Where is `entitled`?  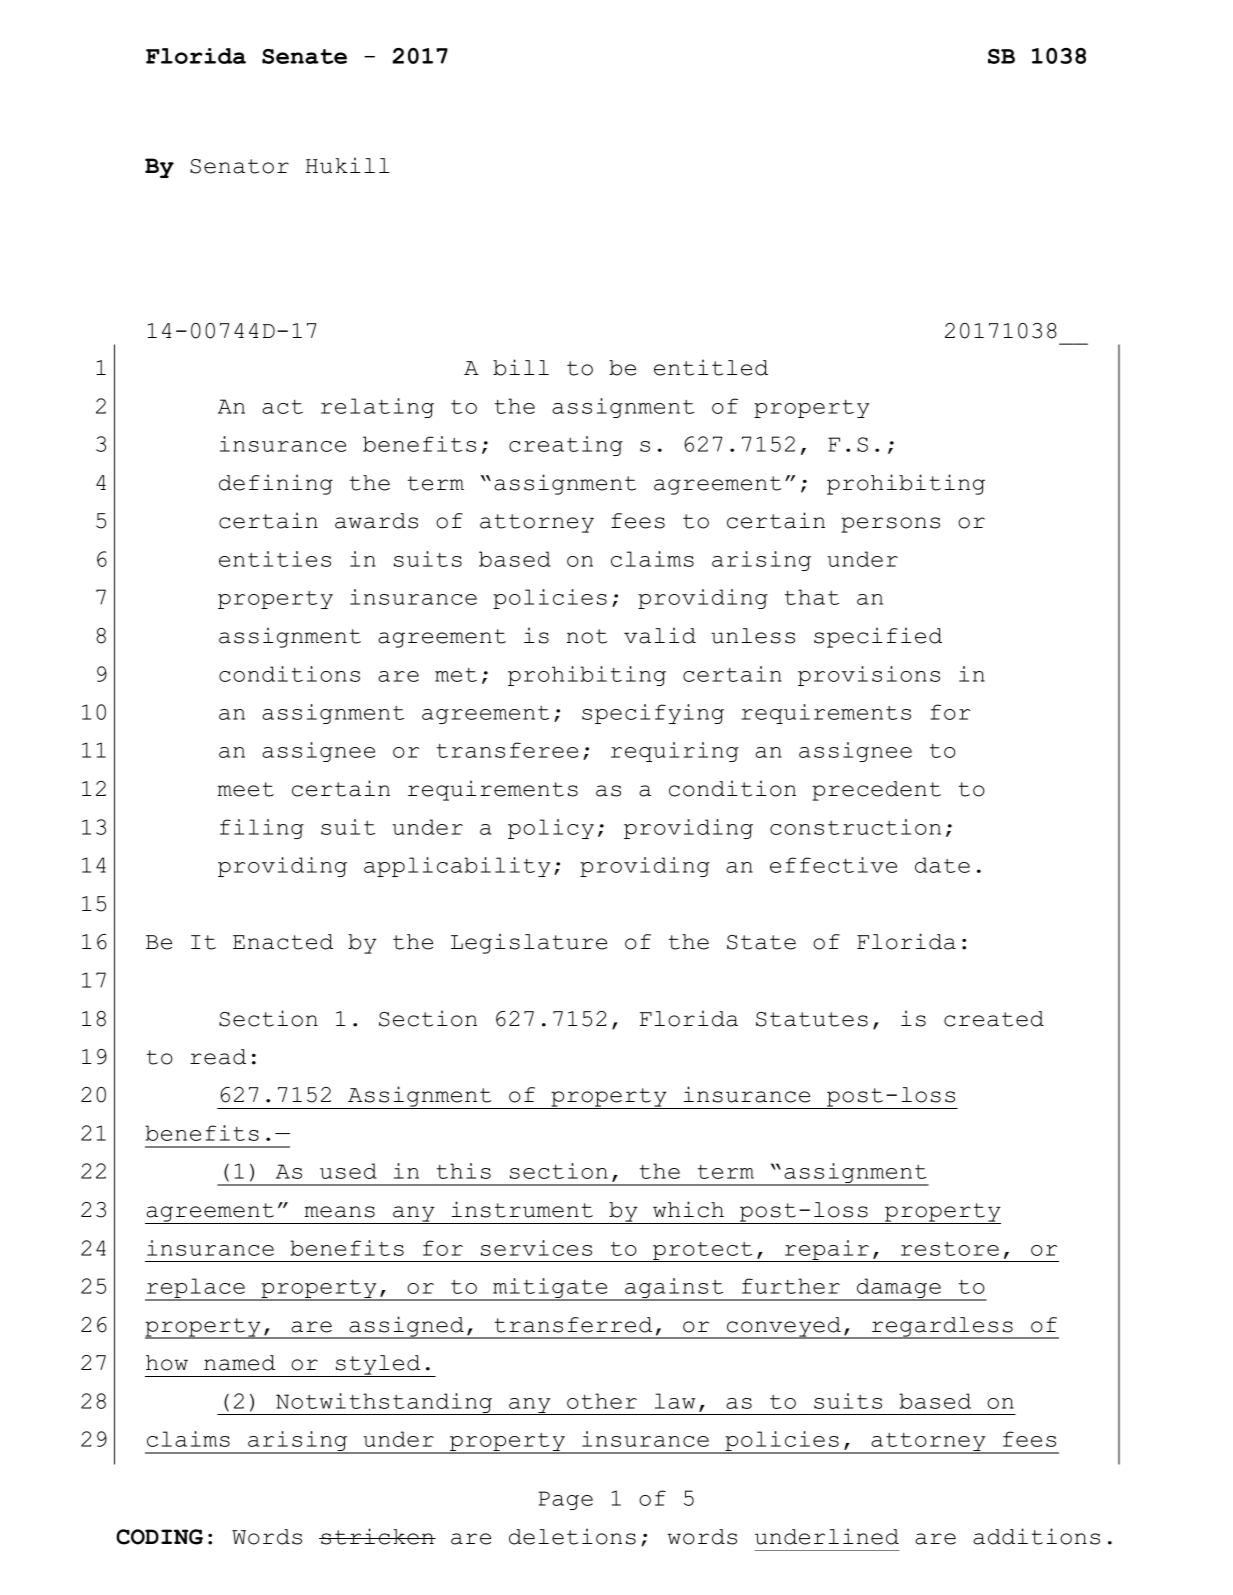
entitled is located at coordinates (711, 367).
